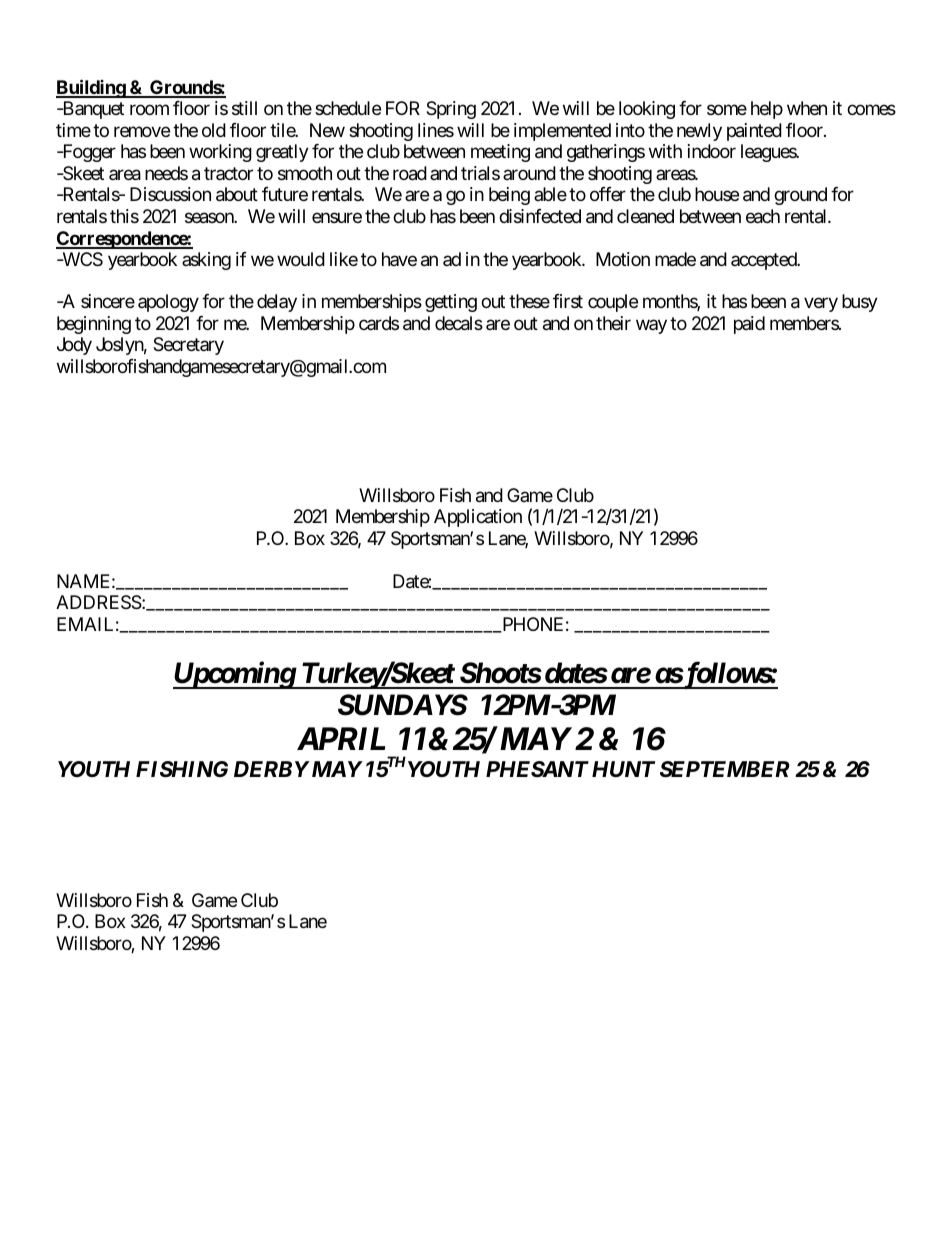  I want to click on when, so click(807, 108).
